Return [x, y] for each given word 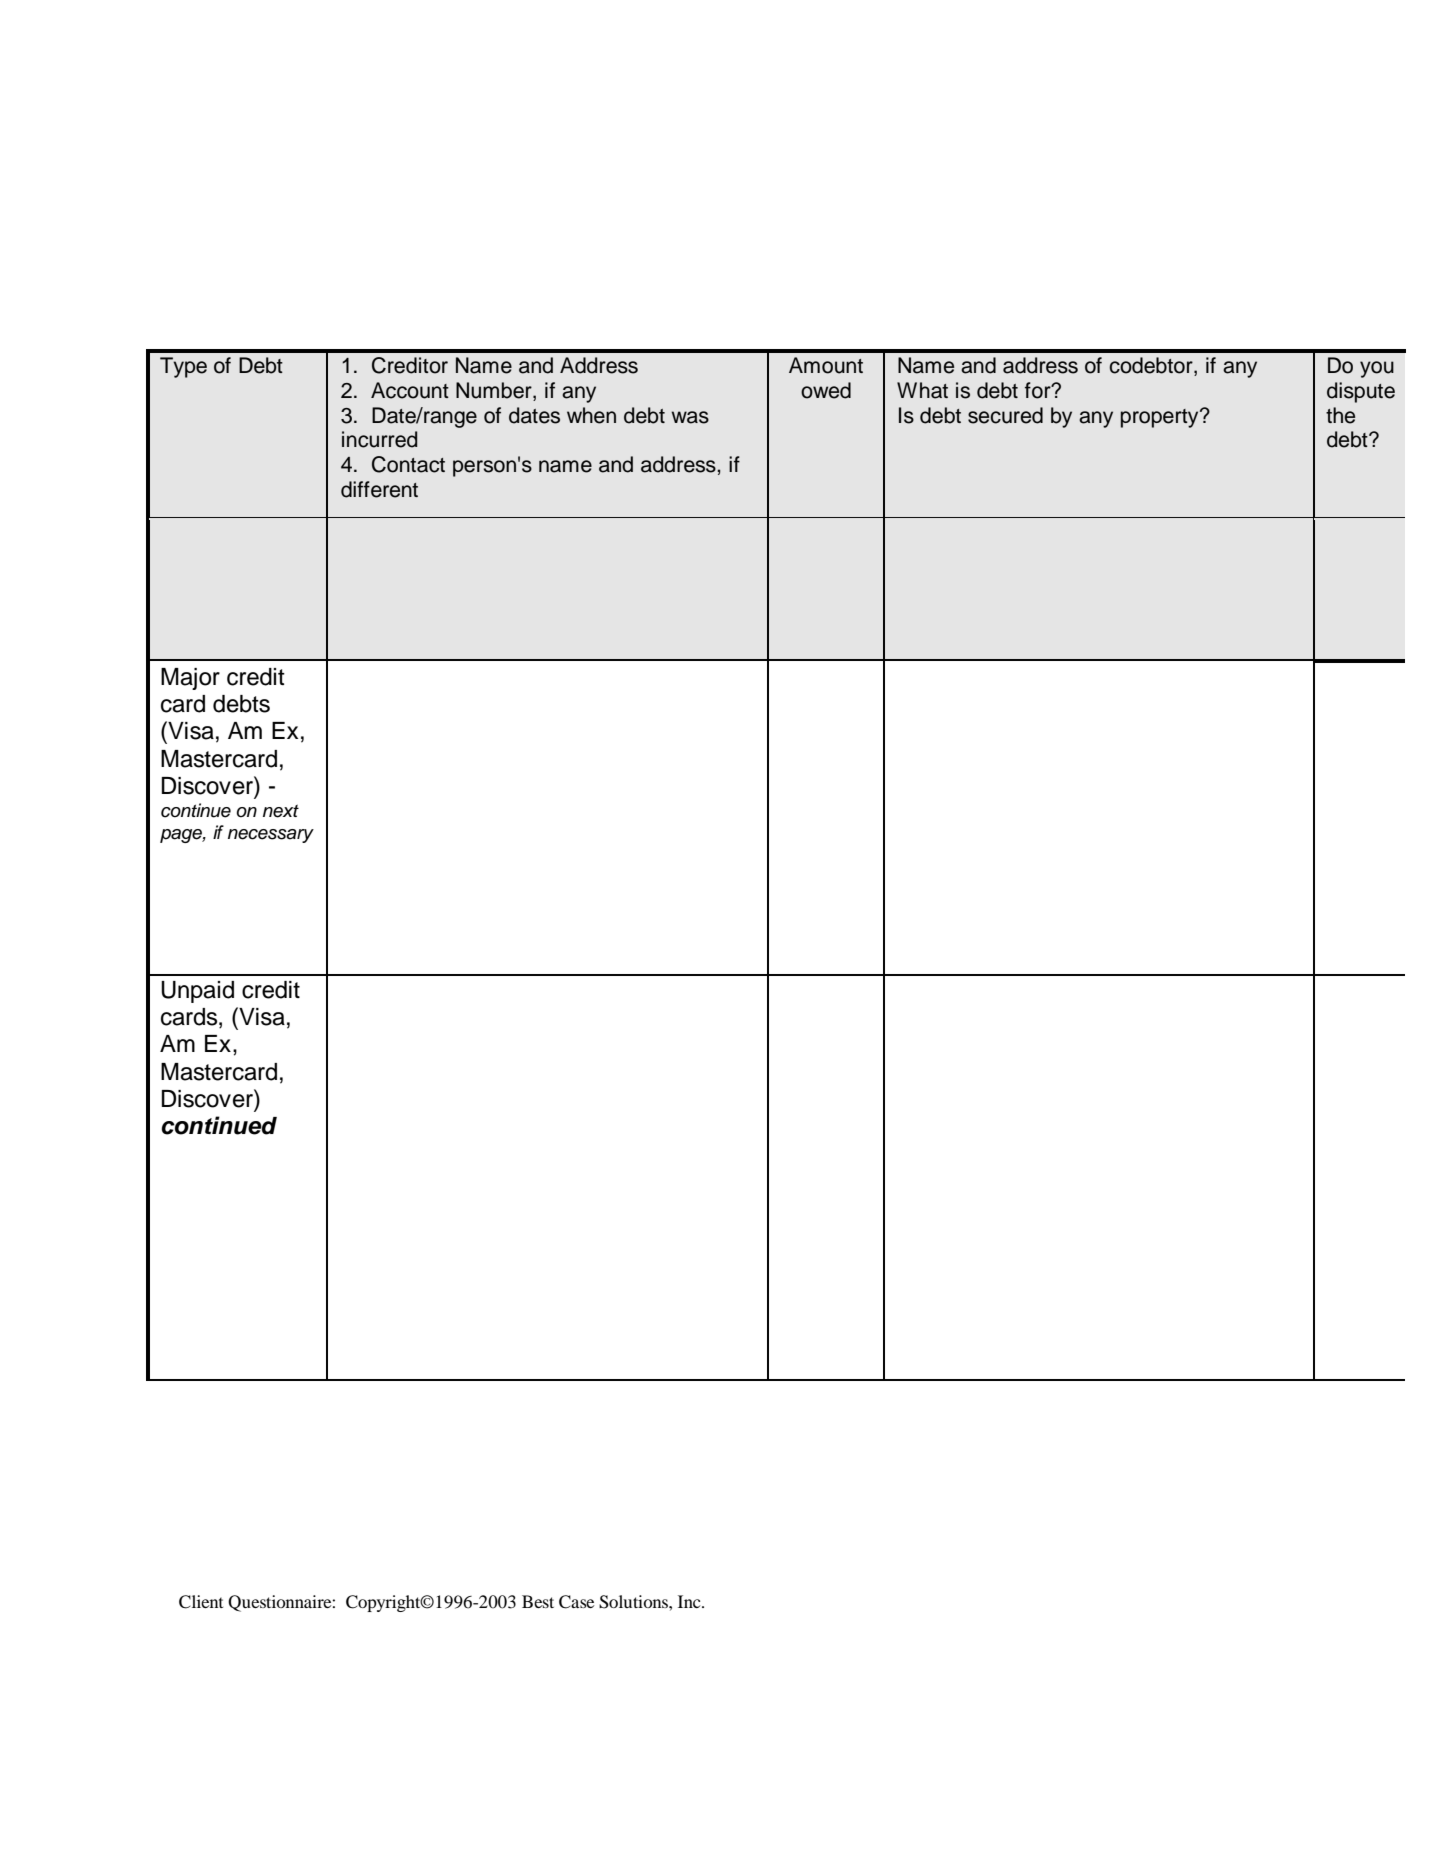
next [281, 811]
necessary [271, 836]
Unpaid [197, 992]
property [1161, 418]
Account [410, 390]
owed [826, 390]
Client [201, 1602]
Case [576, 1602]
